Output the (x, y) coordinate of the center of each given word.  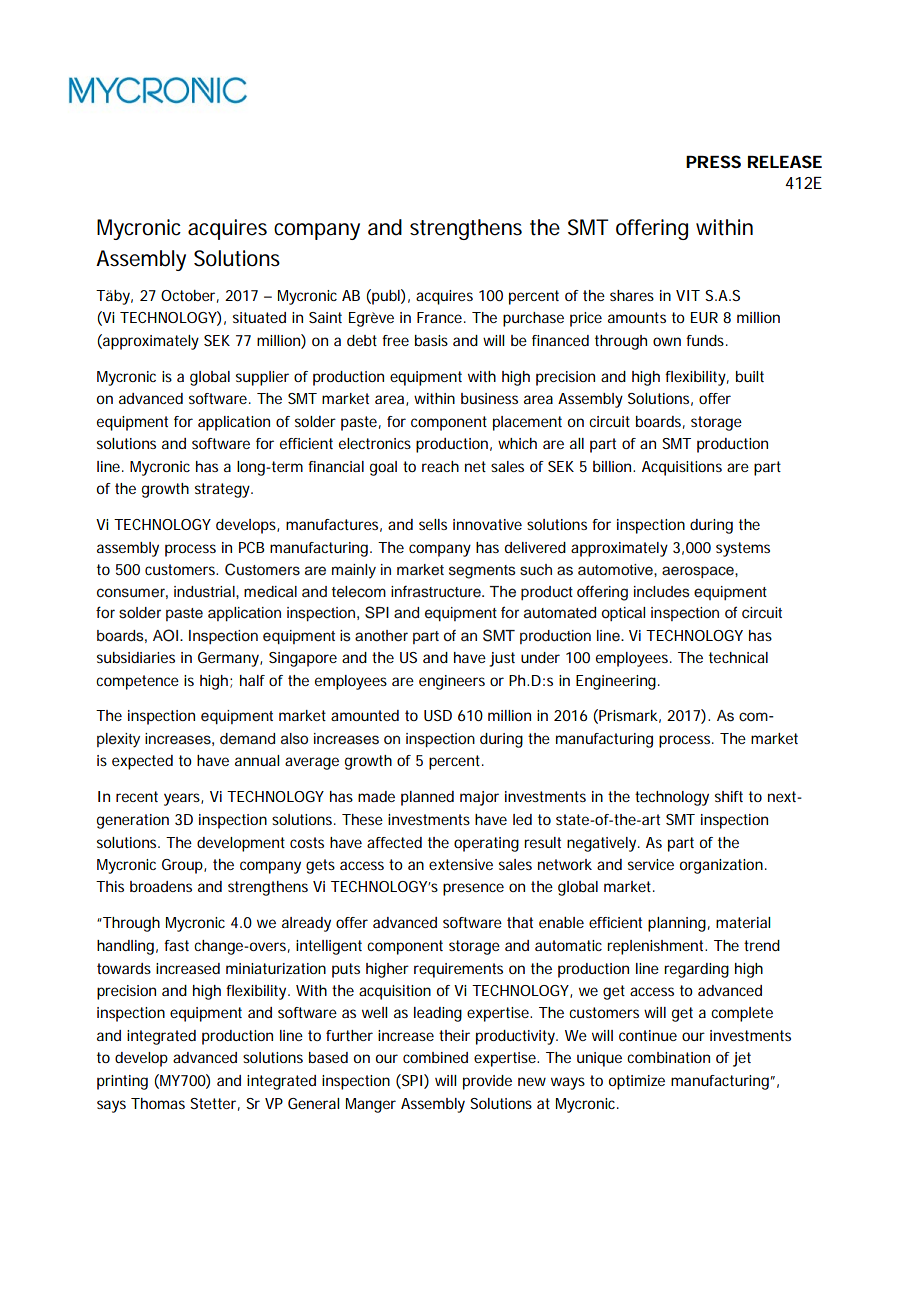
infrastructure (437, 592)
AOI (165, 635)
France (441, 317)
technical (738, 657)
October (190, 296)
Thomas (158, 1103)
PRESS (713, 161)
